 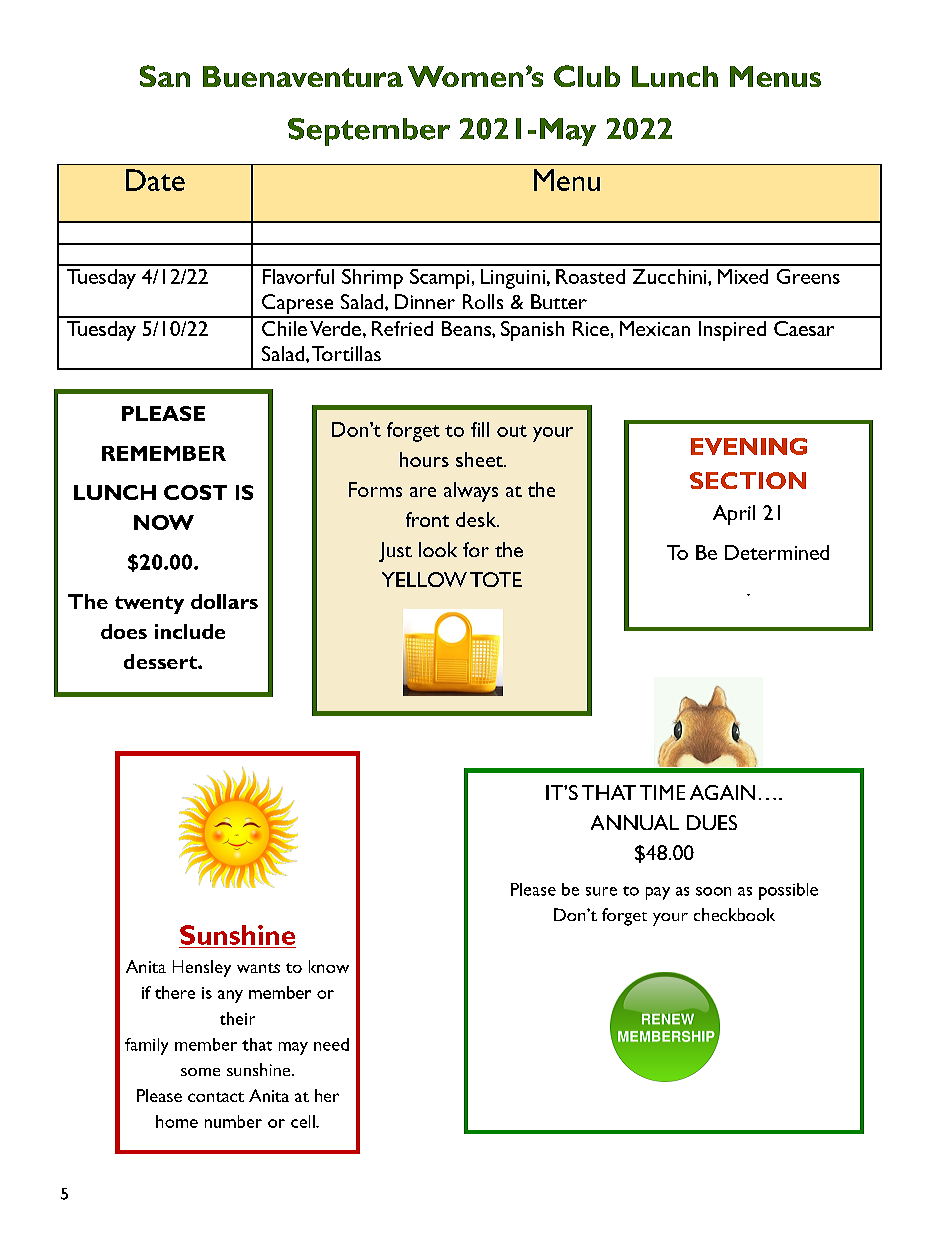 What do you see at coordinates (712, 822) in the screenshot?
I see `DUES` at bounding box center [712, 822].
